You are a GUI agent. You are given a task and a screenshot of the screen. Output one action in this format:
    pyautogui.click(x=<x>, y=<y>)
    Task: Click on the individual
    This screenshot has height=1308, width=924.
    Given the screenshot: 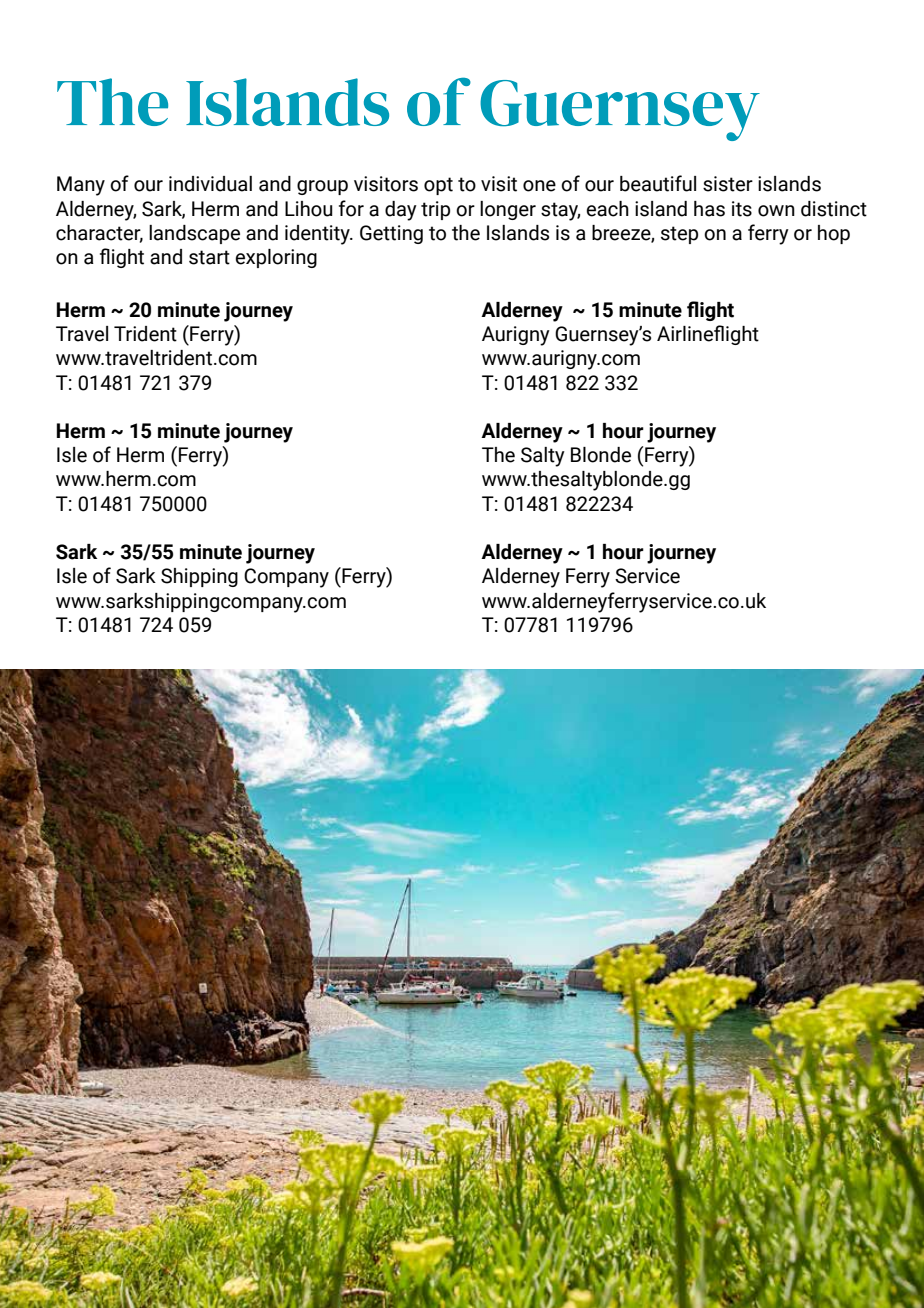 What is the action you would take?
    pyautogui.click(x=210, y=184)
